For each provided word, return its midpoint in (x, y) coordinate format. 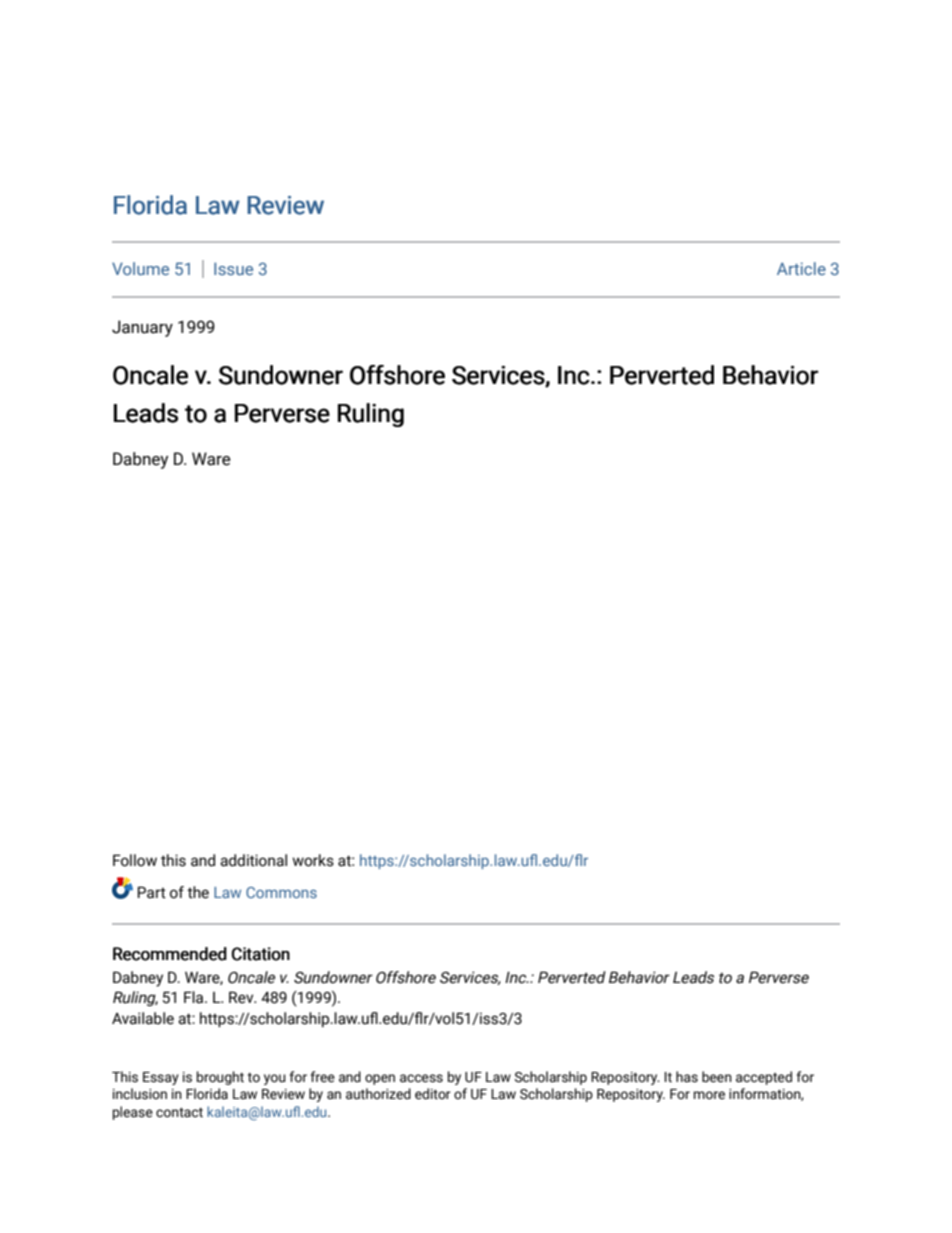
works (313, 860)
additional (253, 860)
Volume (140, 268)
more (709, 1095)
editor (433, 1094)
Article (801, 268)
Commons (281, 892)
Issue (233, 268)
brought (220, 1078)
